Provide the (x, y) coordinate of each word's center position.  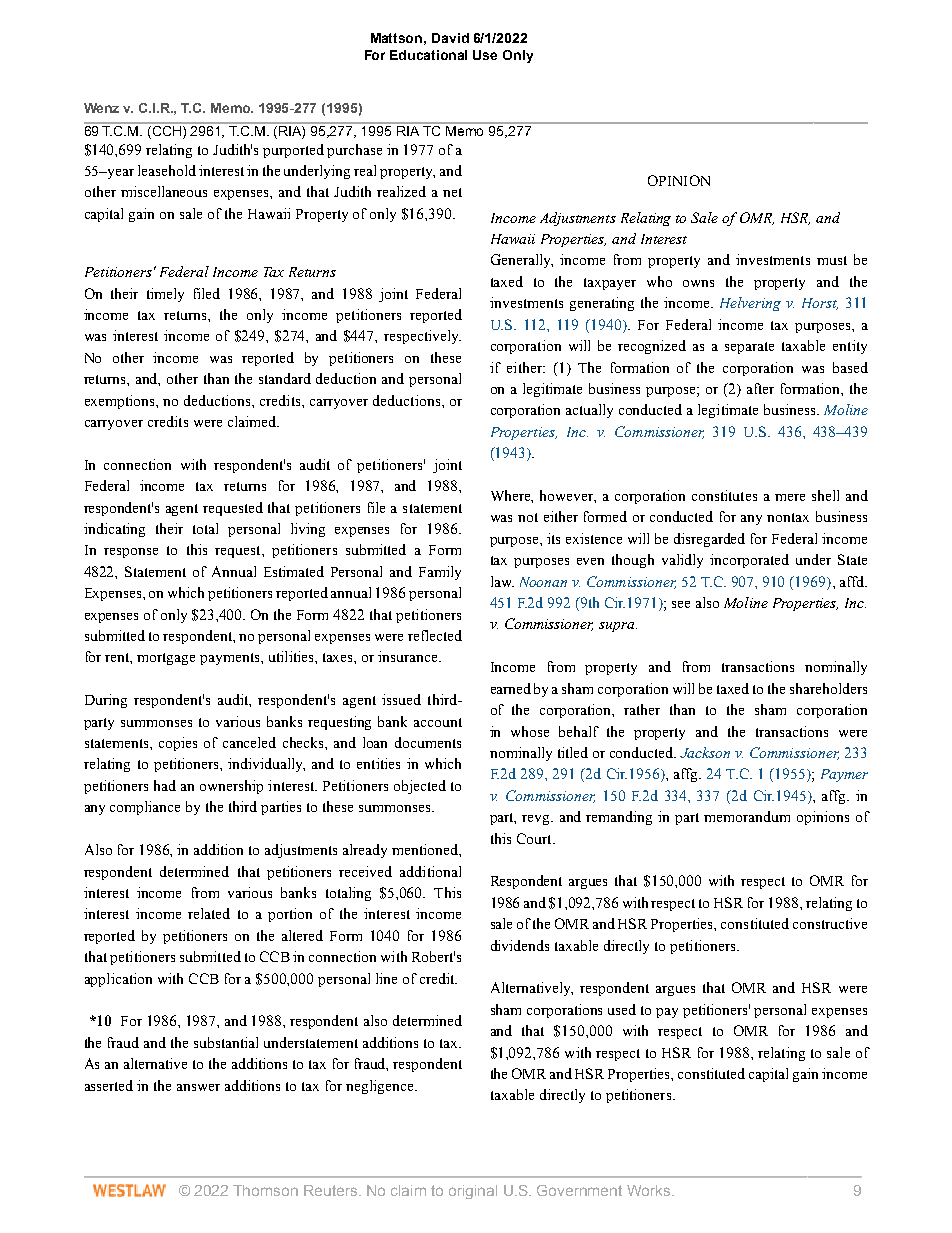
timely (165, 295)
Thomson (265, 1190)
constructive (830, 923)
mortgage (166, 659)
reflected (435, 635)
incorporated (749, 561)
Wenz (101, 108)
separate (749, 348)
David (450, 38)
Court (535, 838)
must (832, 260)
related (209, 913)
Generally (522, 261)
